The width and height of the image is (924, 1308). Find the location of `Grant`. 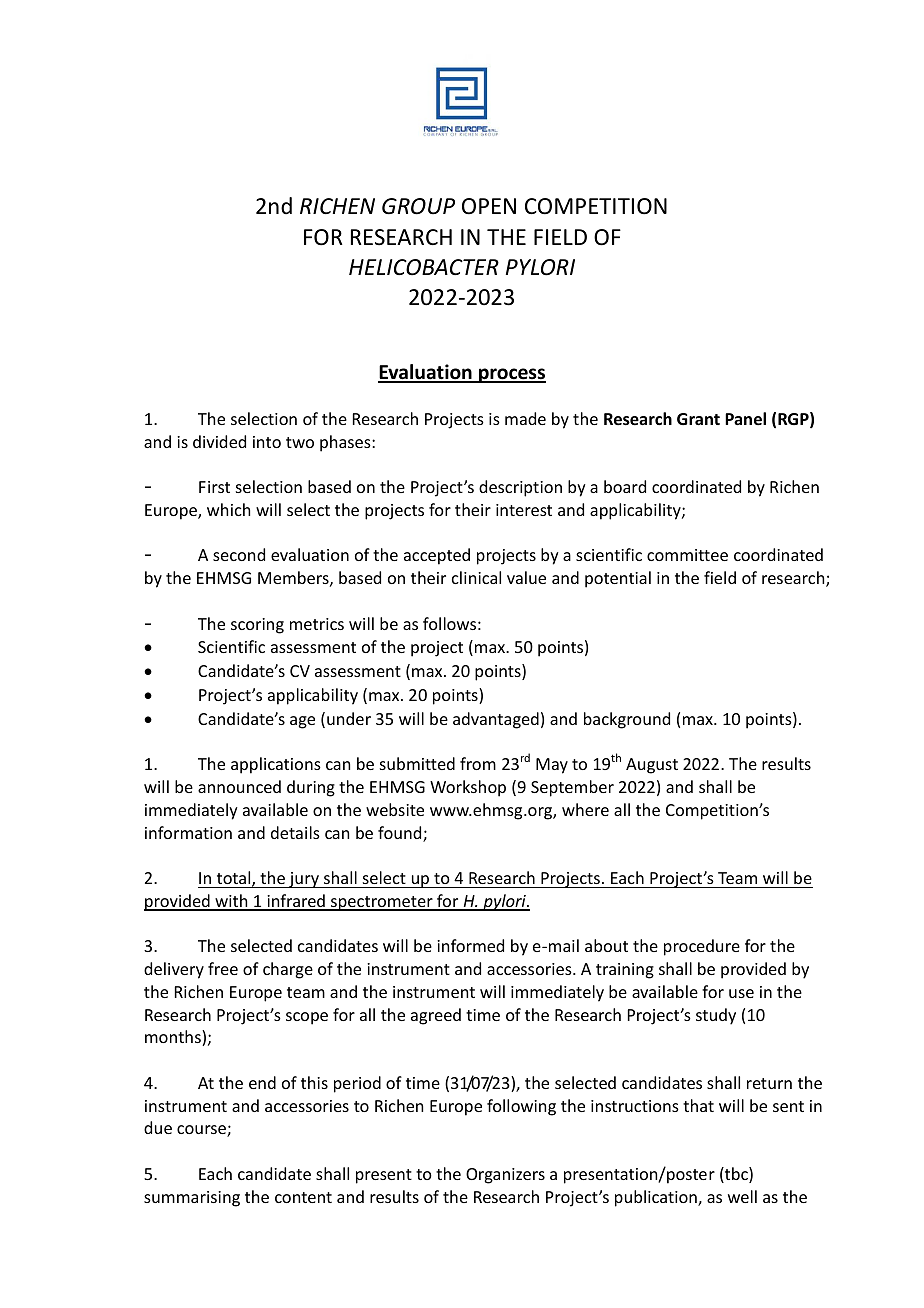

Grant is located at coordinates (698, 419).
